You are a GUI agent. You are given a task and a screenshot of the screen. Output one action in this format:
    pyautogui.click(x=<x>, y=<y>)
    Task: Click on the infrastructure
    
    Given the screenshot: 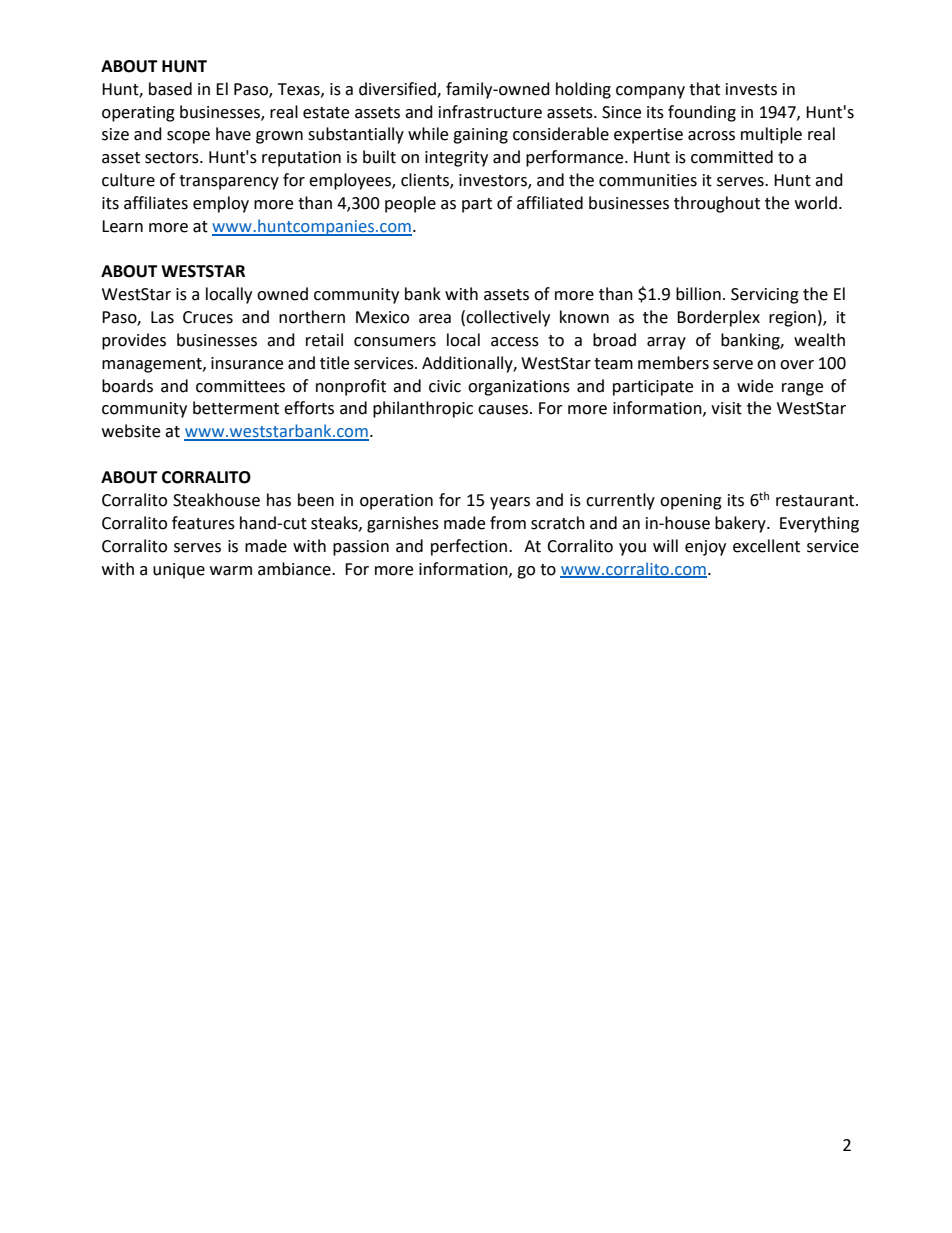 What is the action you would take?
    pyautogui.click(x=490, y=112)
